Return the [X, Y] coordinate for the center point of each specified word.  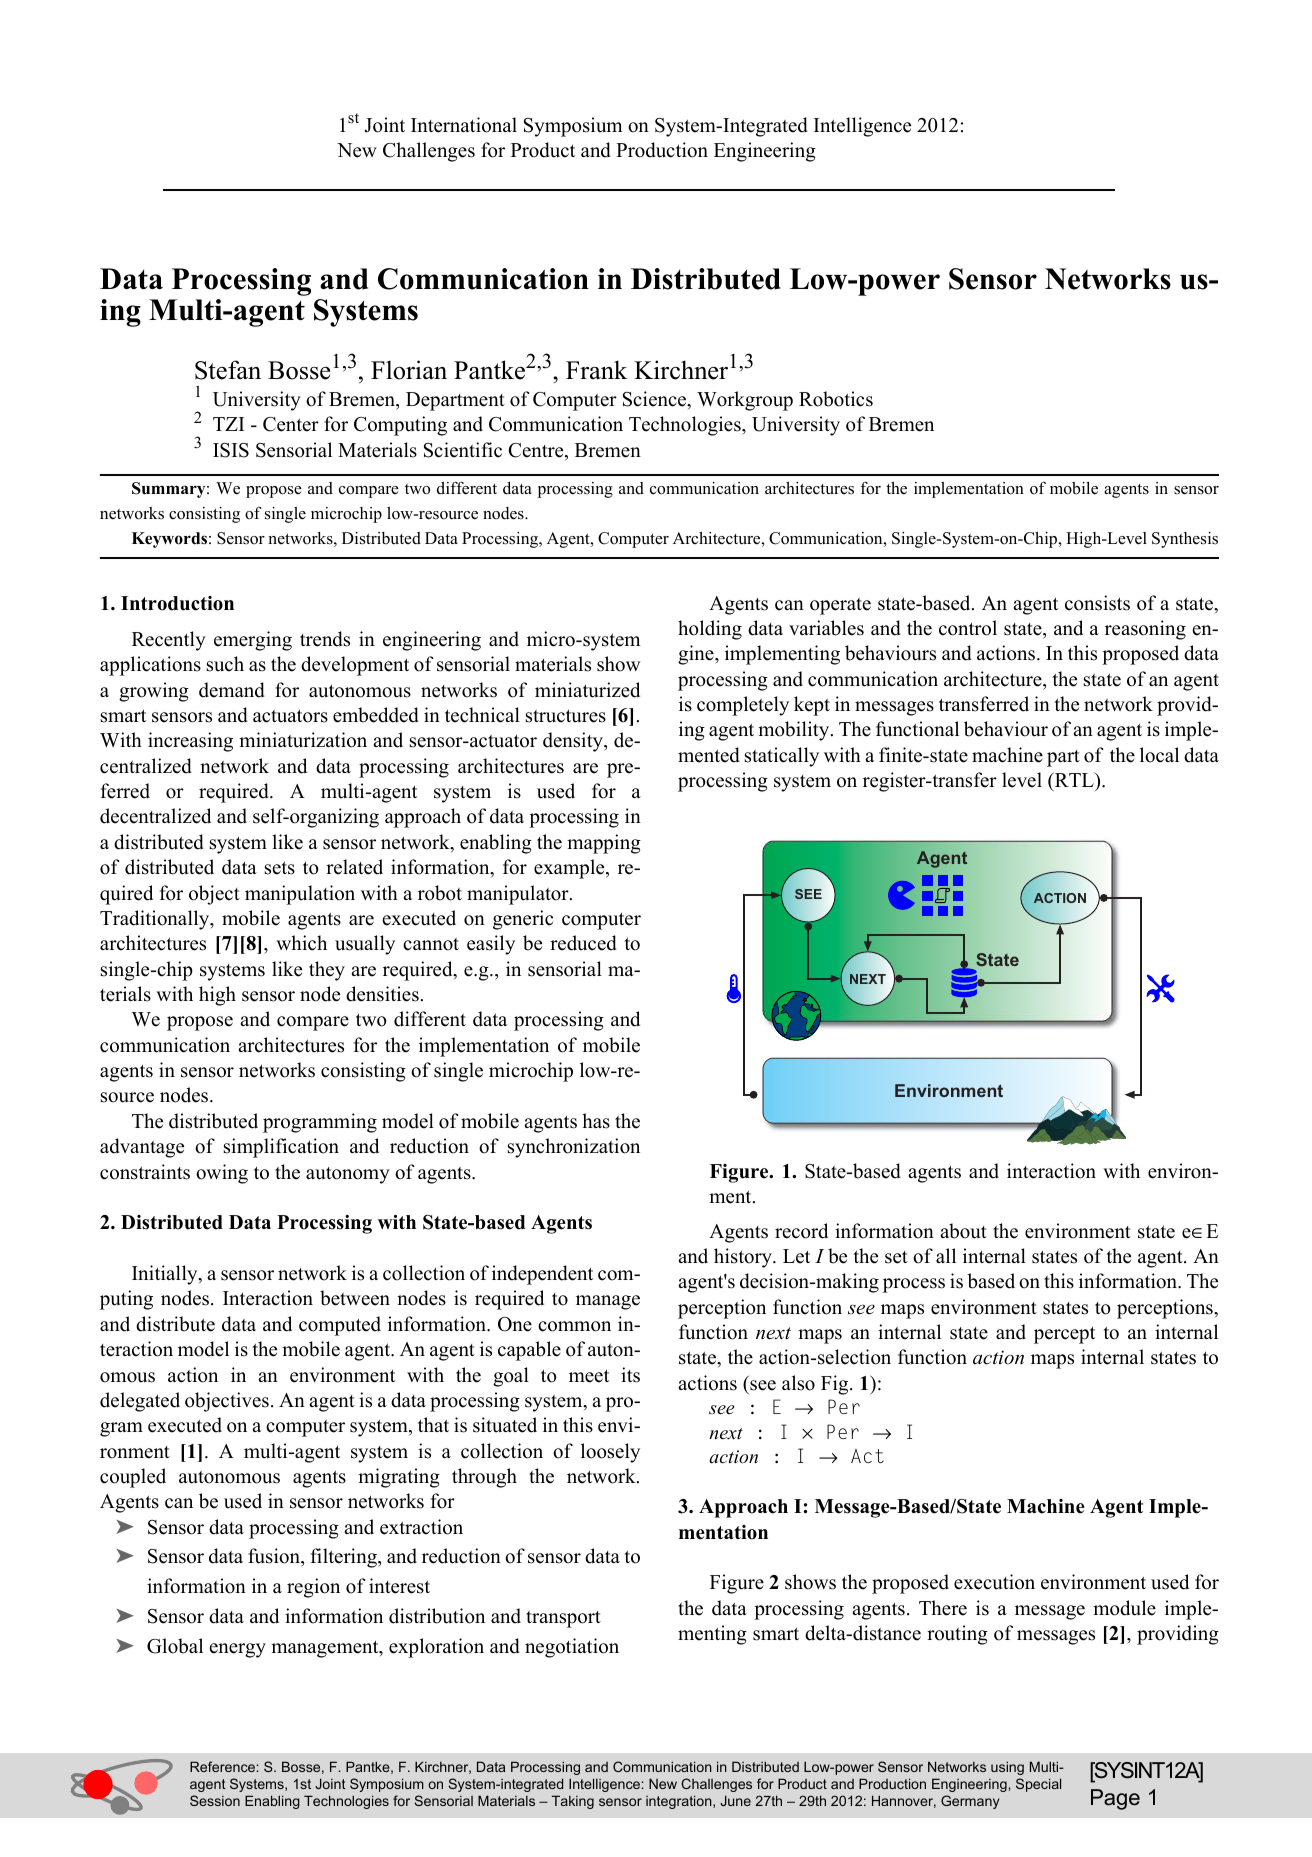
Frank [596, 369]
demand [232, 690]
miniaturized [587, 690]
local [1159, 755]
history [744, 1258]
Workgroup [745, 401]
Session [215, 1800]
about [963, 1231]
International [464, 125]
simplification [281, 1148]
